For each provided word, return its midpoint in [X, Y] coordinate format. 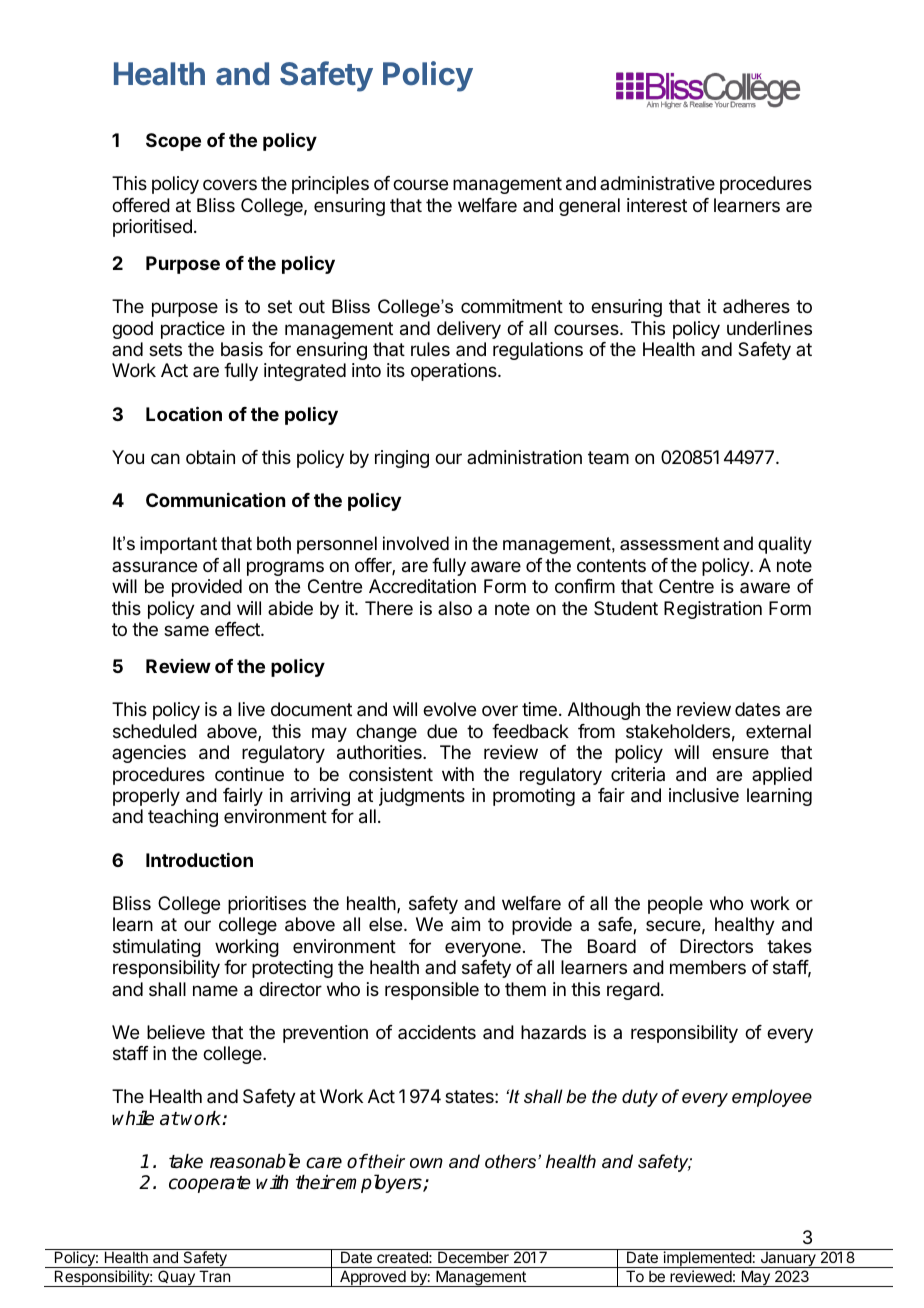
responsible [432, 991]
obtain [210, 457]
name [215, 990]
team [608, 458]
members [708, 967]
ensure [740, 753]
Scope [173, 142]
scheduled [155, 731]
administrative [657, 183]
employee [772, 1098]
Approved [373, 1278]
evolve [449, 709]
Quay [176, 1278]
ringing [402, 459]
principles [330, 185]
